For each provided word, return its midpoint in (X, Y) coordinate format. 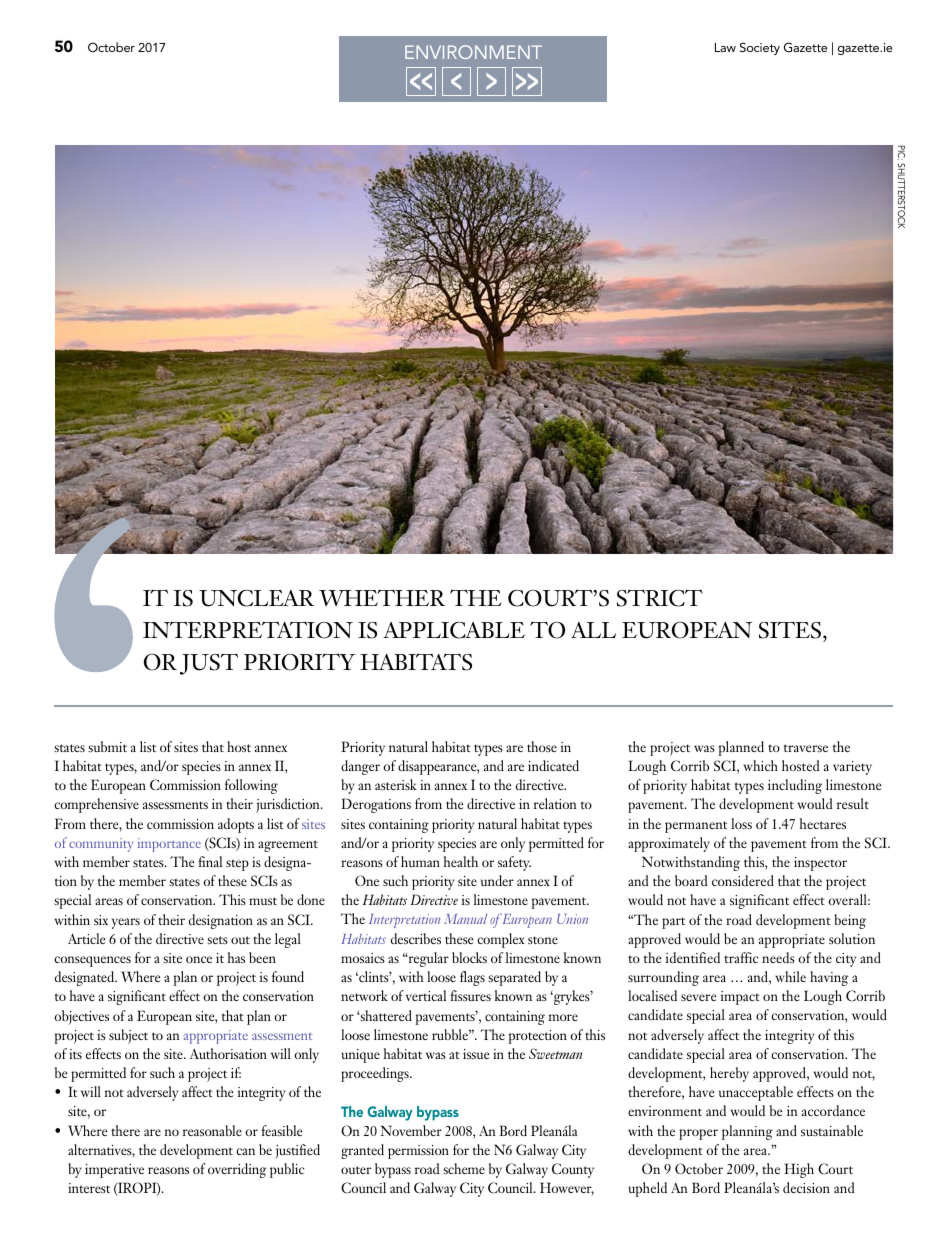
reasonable (212, 1130)
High (799, 1170)
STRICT (660, 598)
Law (725, 47)
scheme (464, 1168)
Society (760, 48)
